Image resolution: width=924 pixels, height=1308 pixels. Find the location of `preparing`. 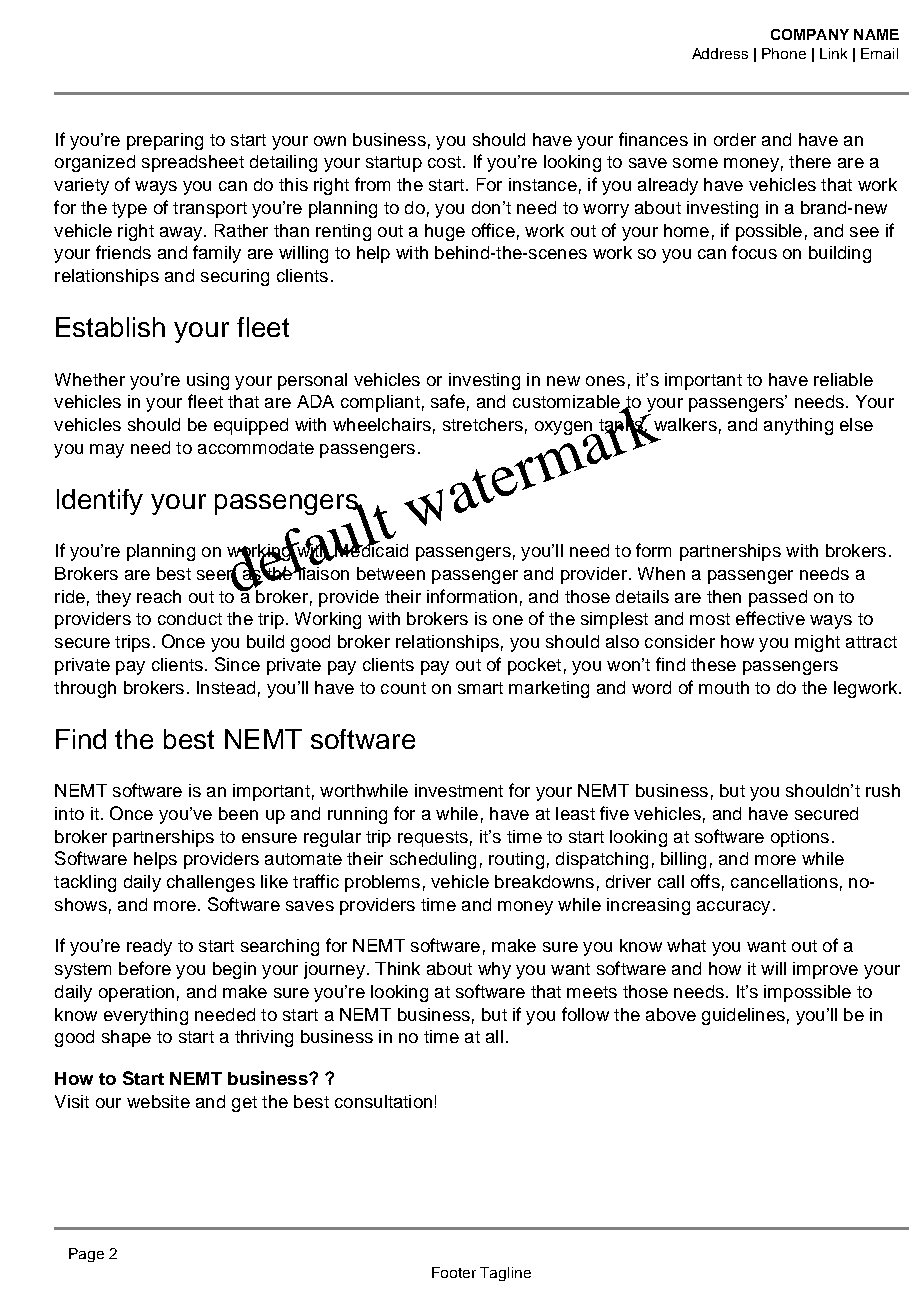

preparing is located at coordinates (165, 141).
